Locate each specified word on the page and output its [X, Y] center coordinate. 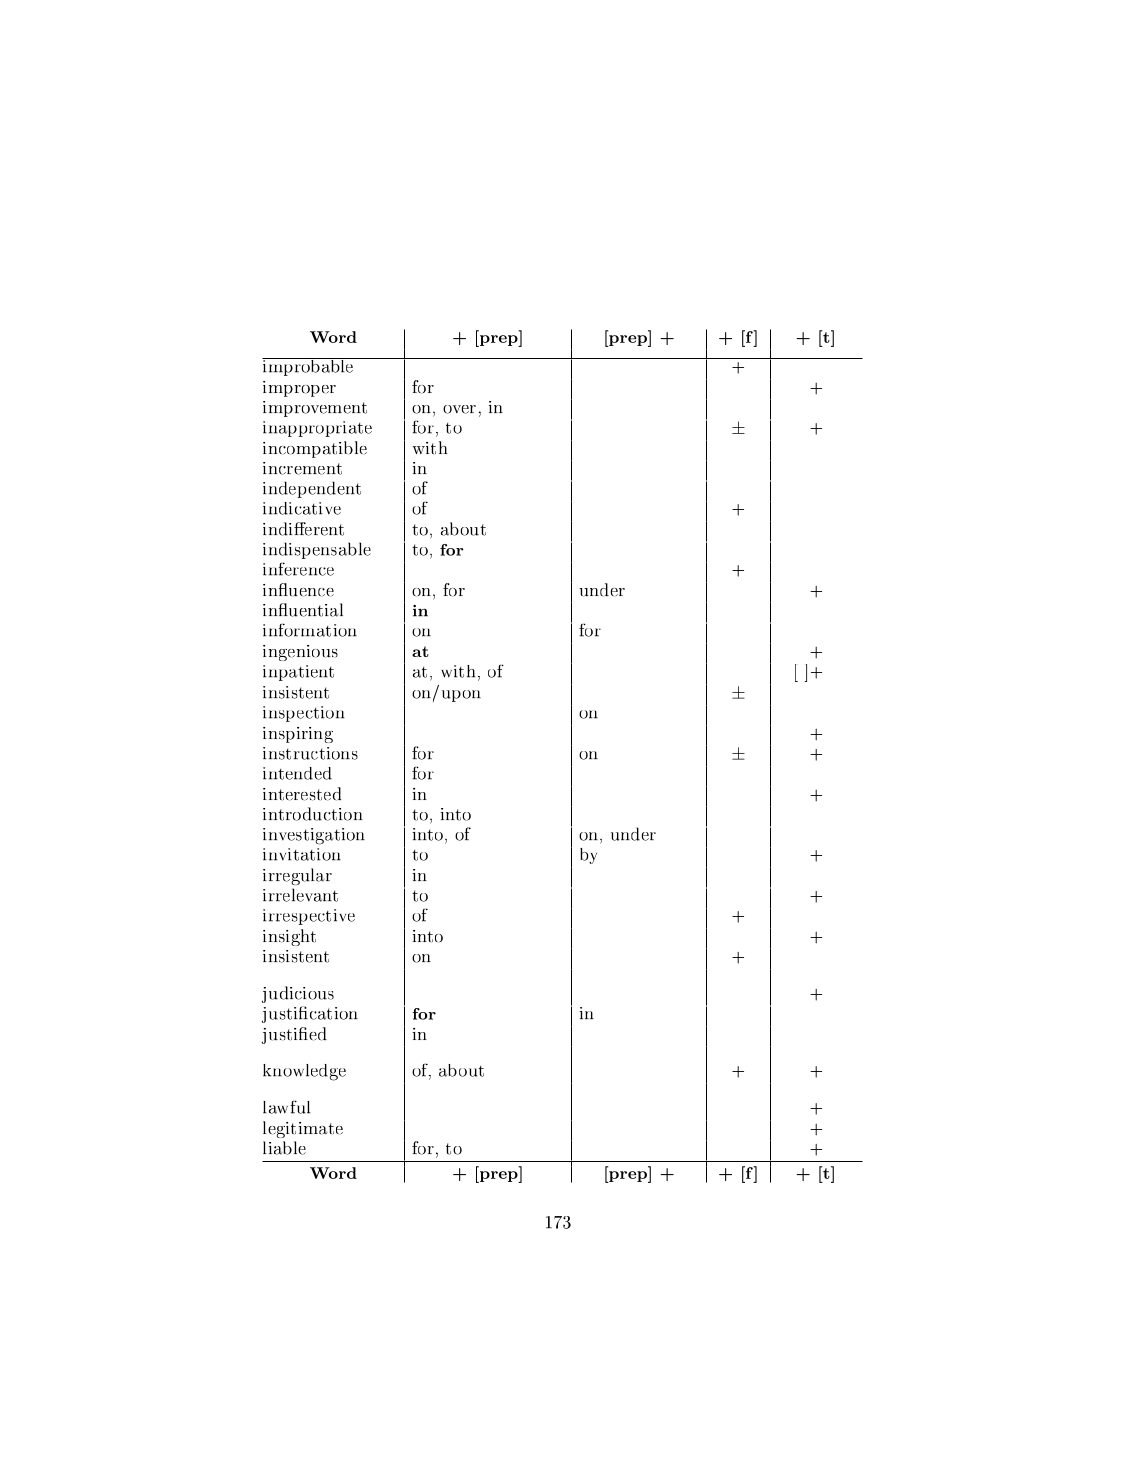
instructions [310, 753]
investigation [314, 836]
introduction [313, 814]
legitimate [303, 1129]
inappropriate [317, 429]
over [459, 409]
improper [299, 389]
